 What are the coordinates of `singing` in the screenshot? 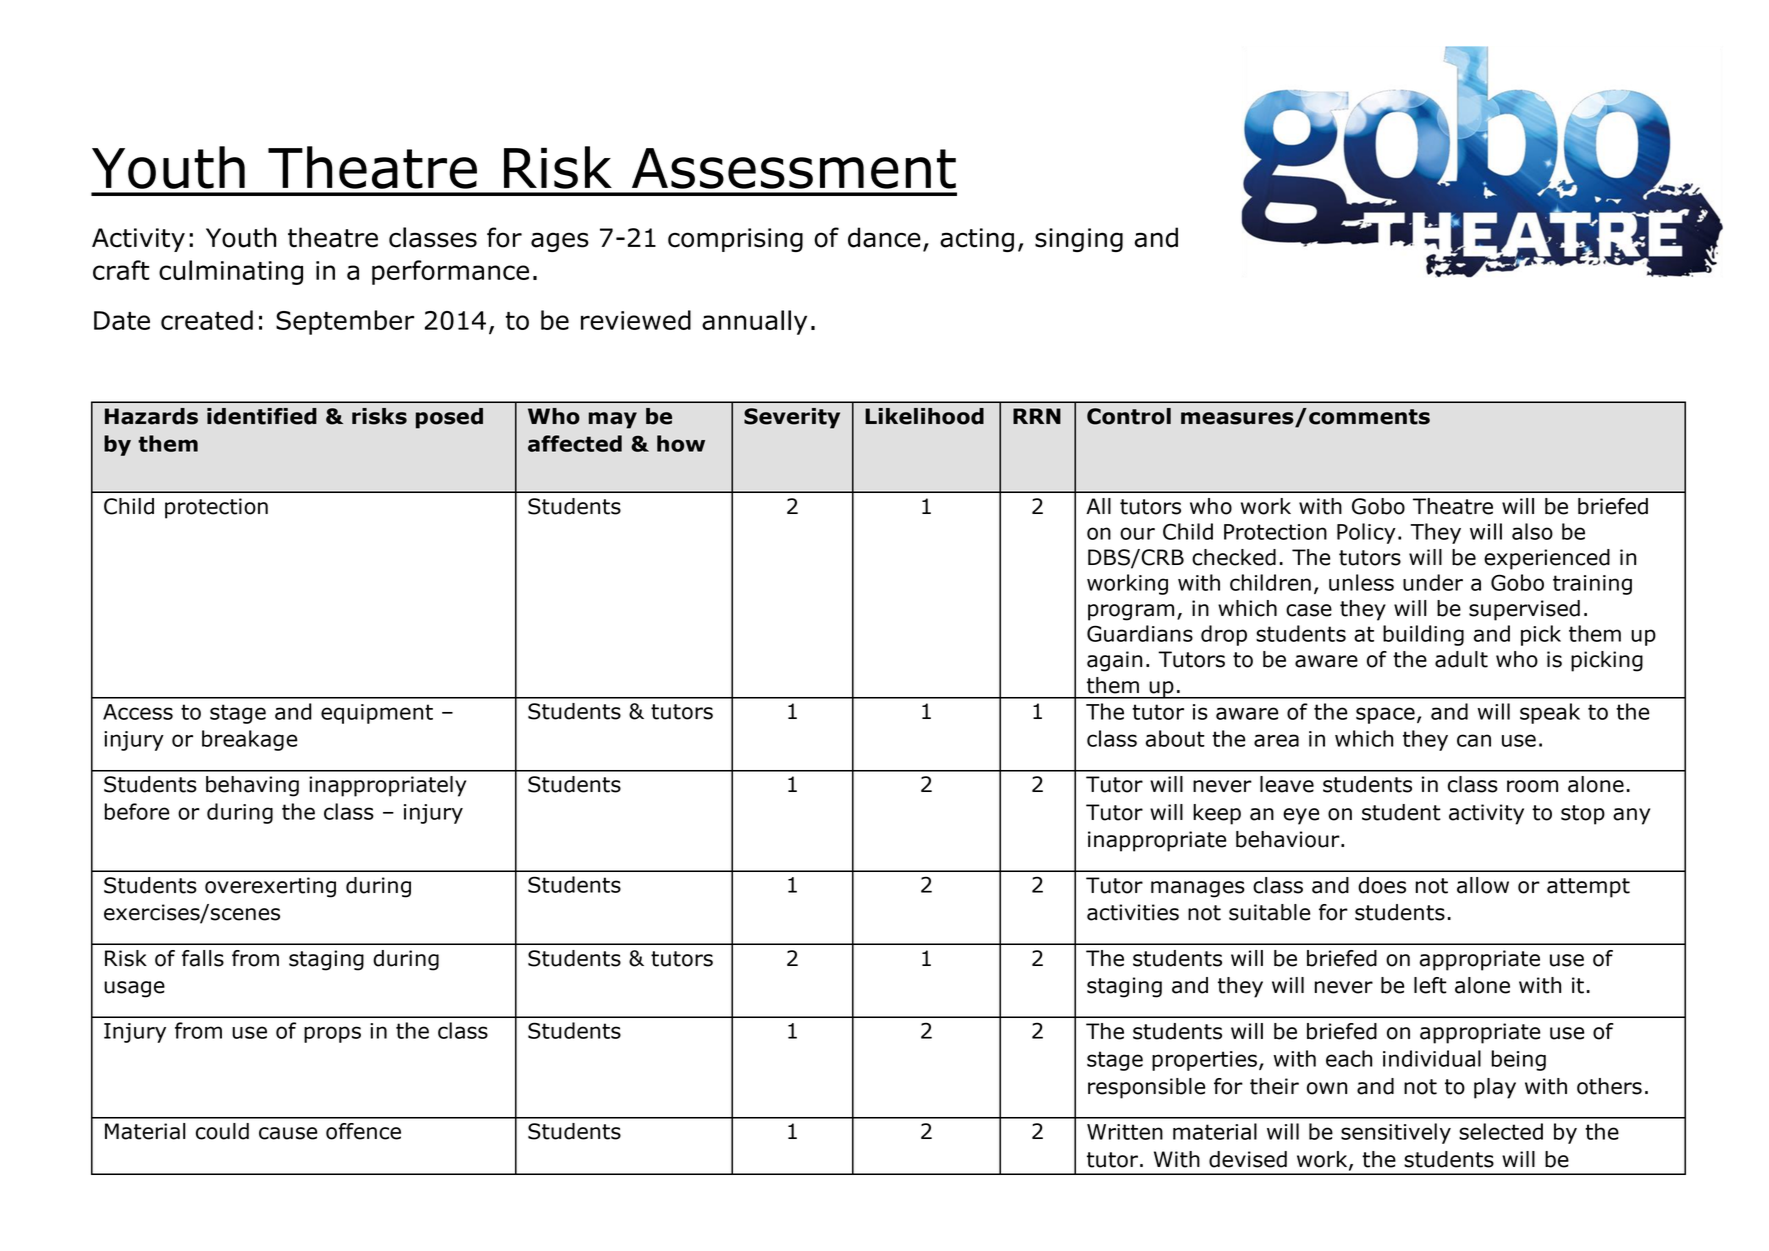 It's located at (1079, 240).
